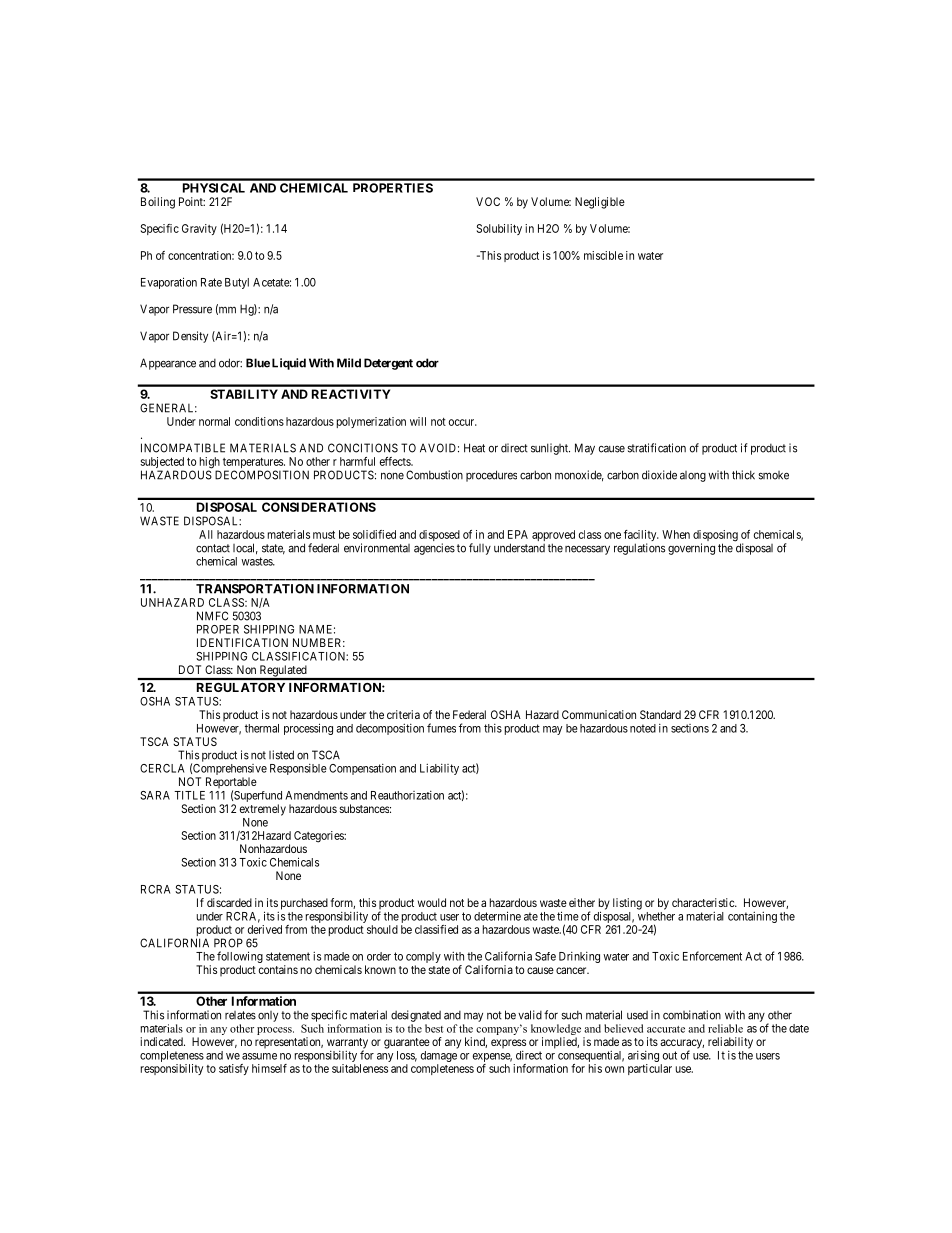  What do you see at coordinates (480, 549) in the image?
I see `fully` at bounding box center [480, 549].
